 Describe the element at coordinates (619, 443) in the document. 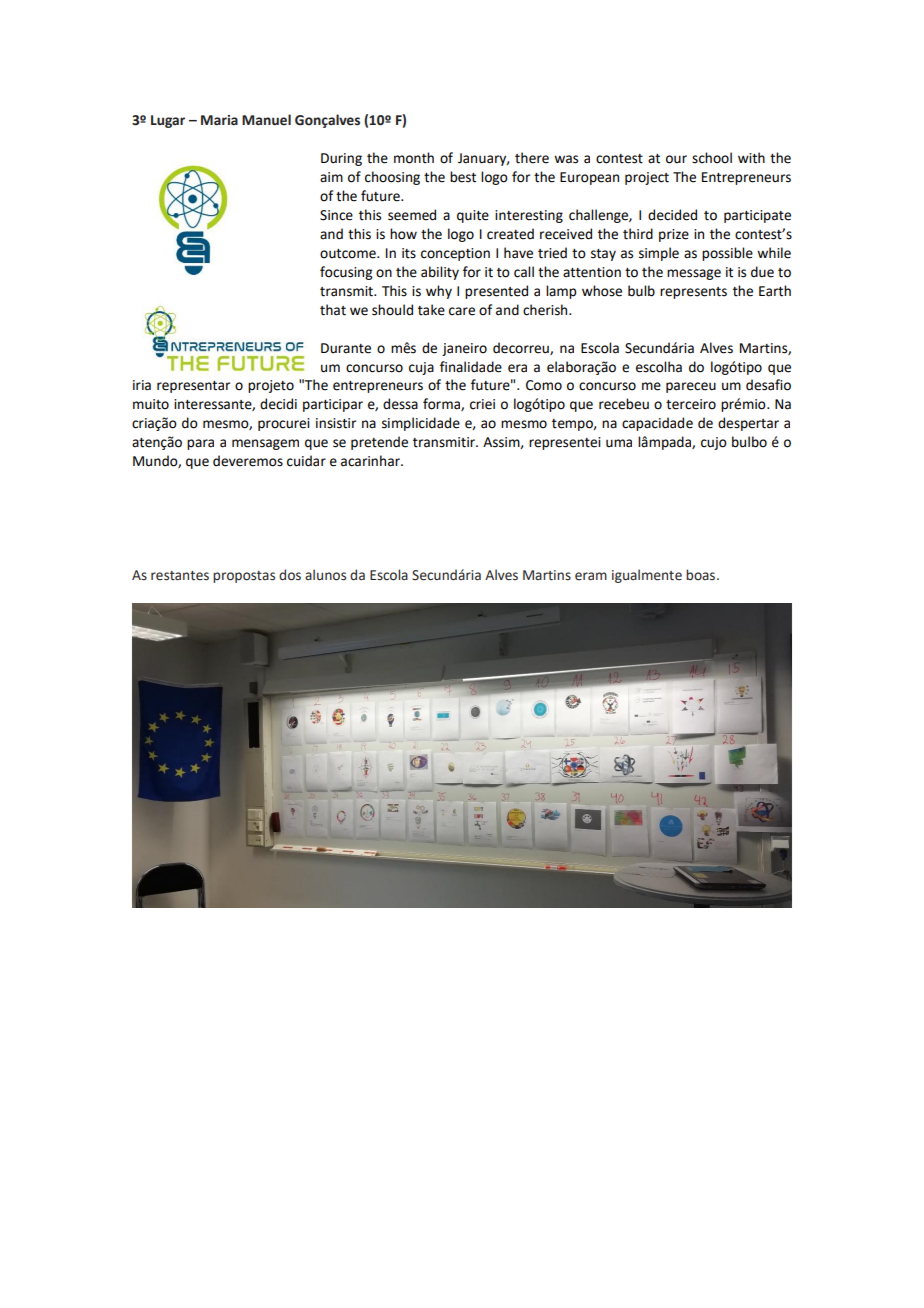

I see `uma` at that location.
